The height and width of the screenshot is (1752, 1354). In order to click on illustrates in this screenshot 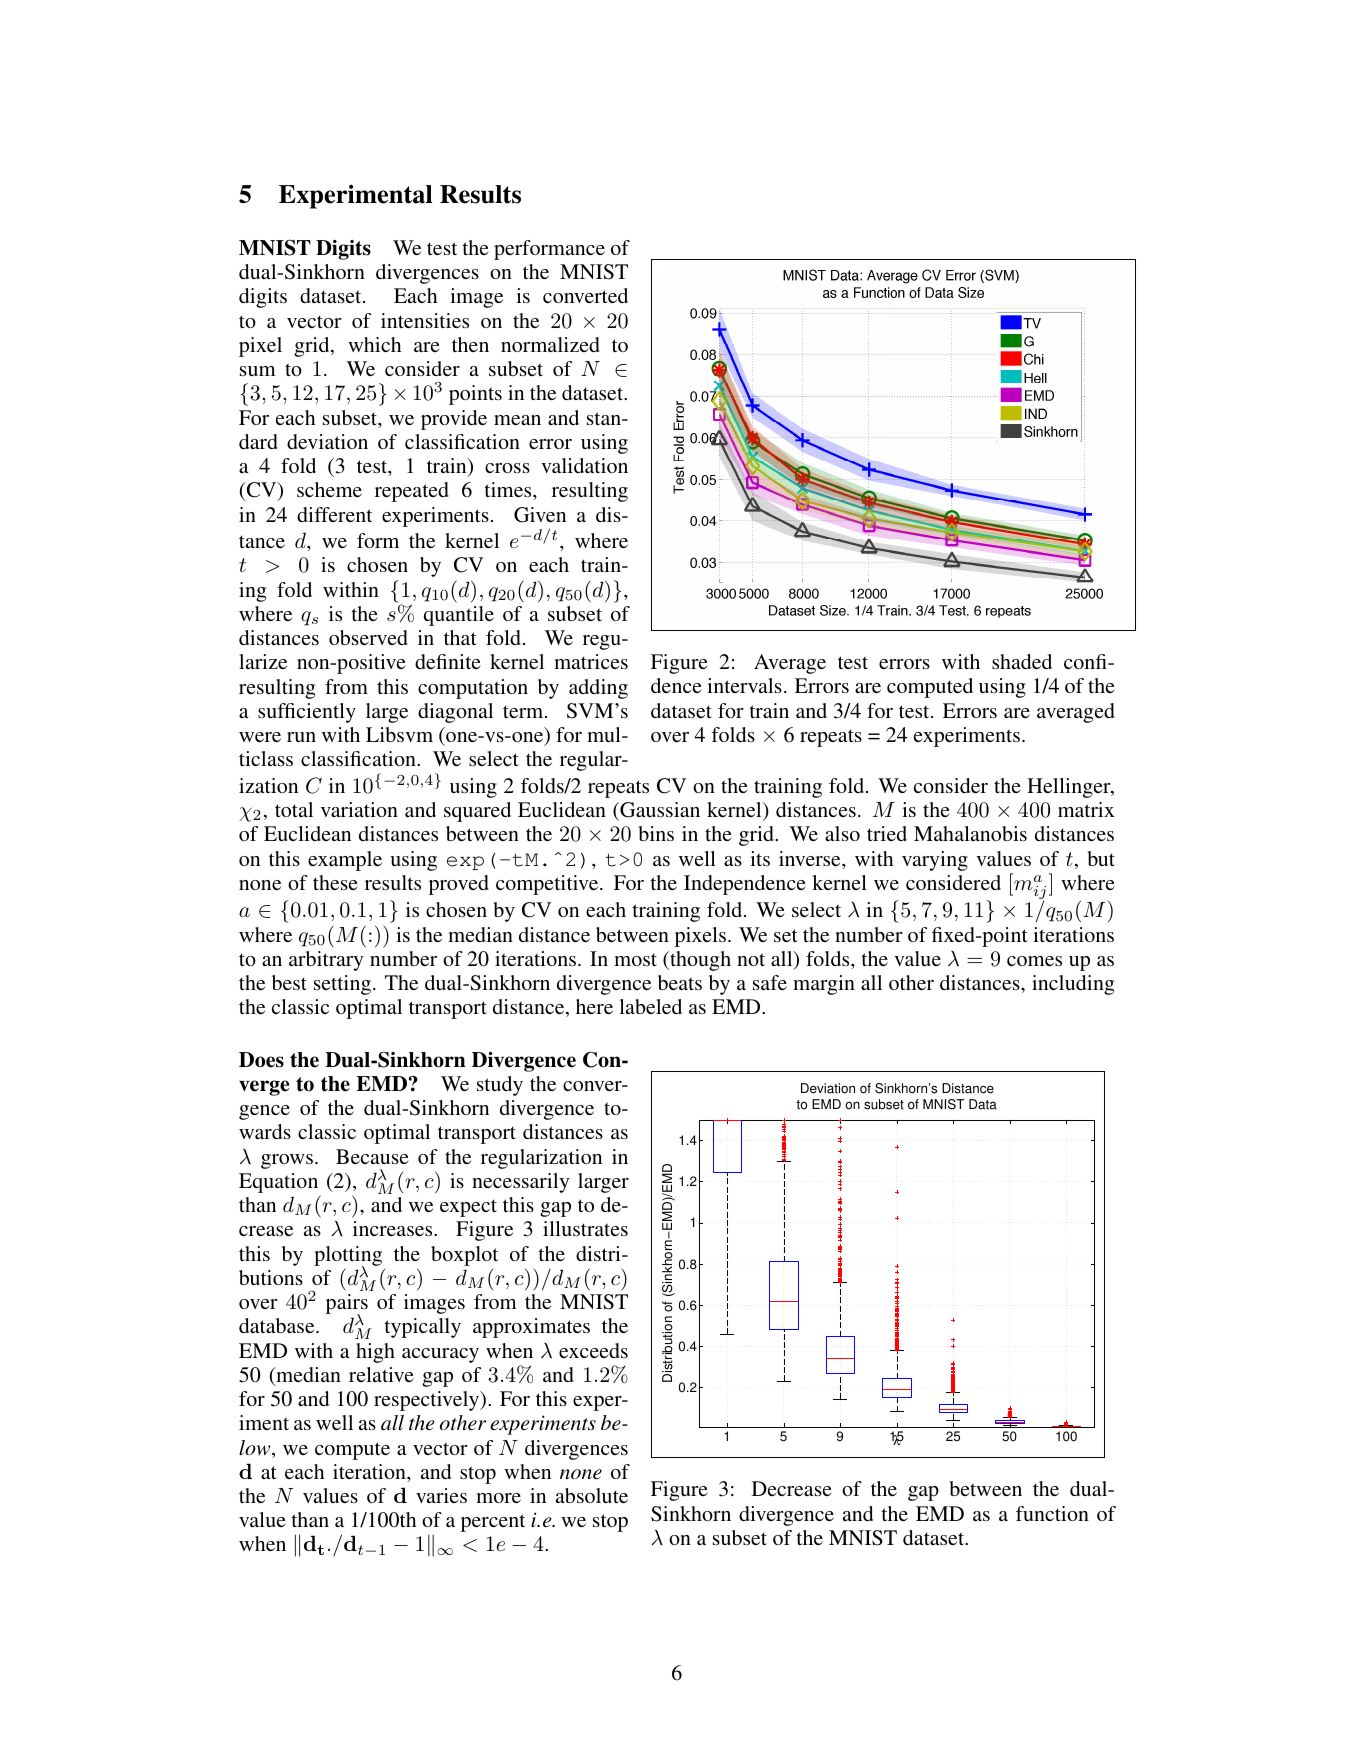, I will do `click(585, 1228)`.
